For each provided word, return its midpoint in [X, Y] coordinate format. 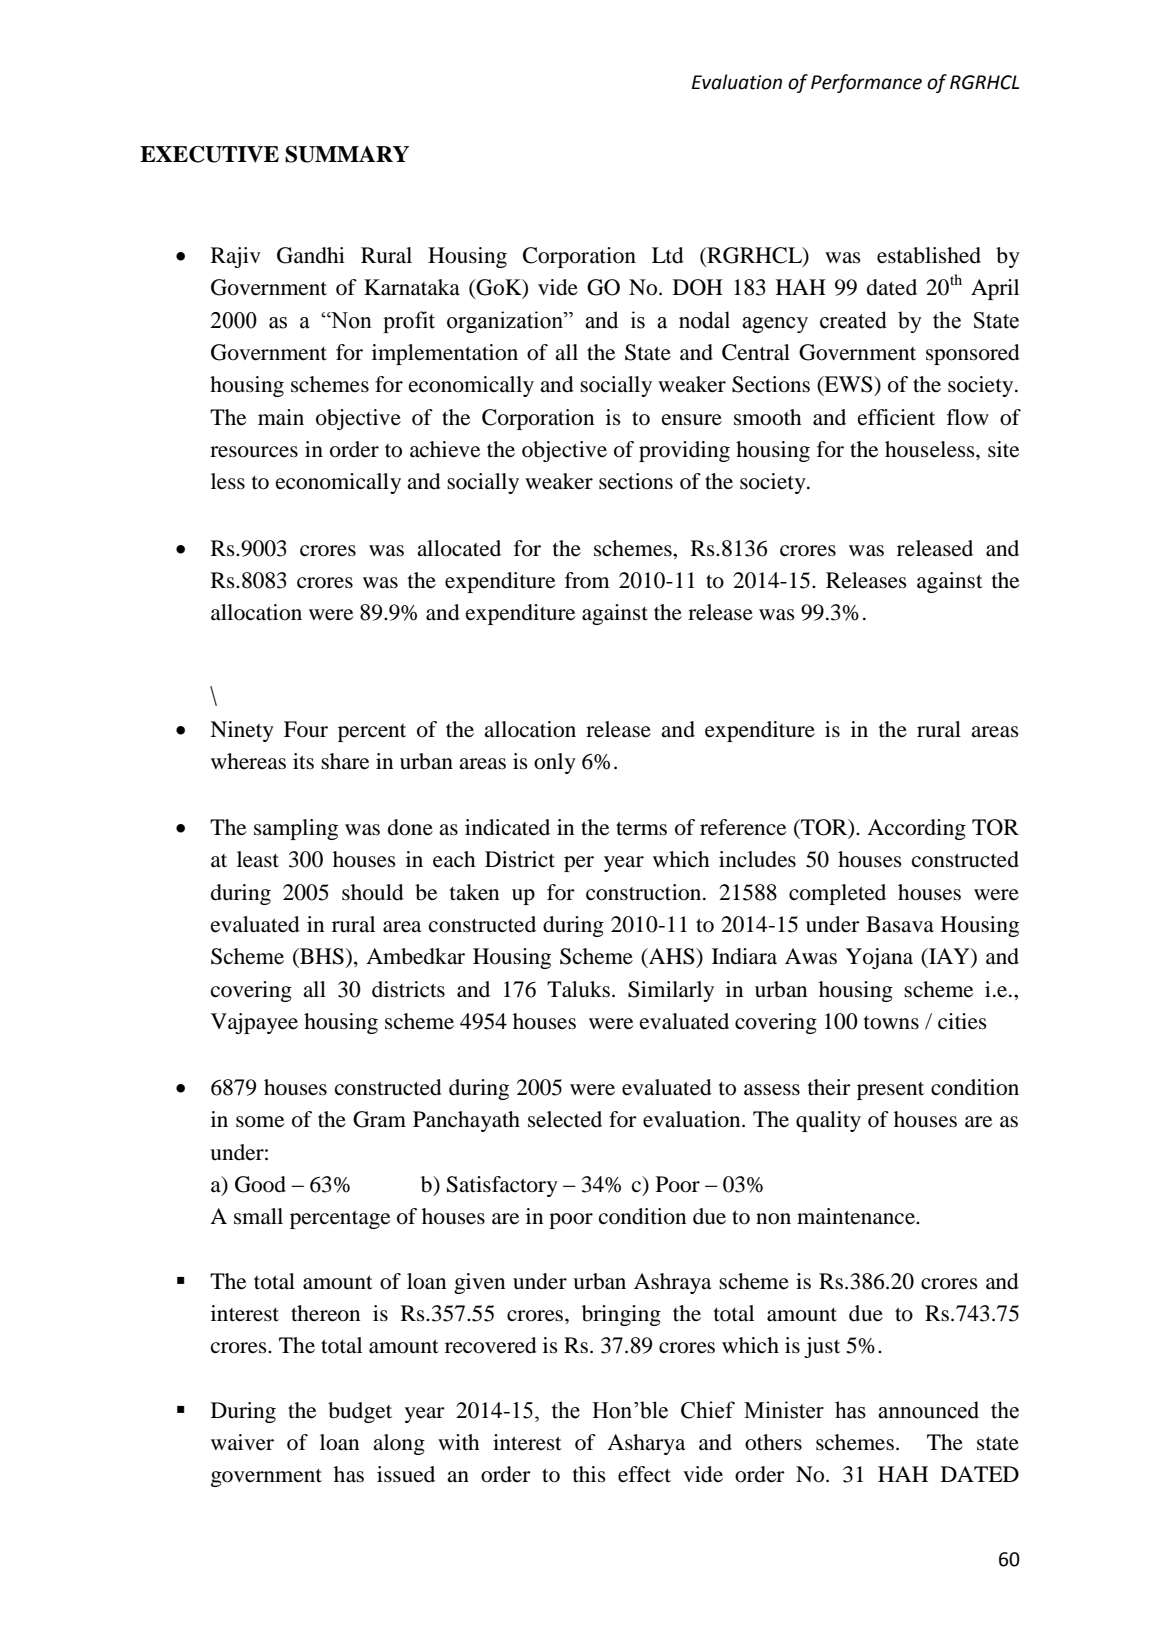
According [916, 829]
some [260, 1122]
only [555, 763]
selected [565, 1119]
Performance [866, 83]
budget [360, 1412]
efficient [896, 417]
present [890, 1091]
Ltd [668, 255]
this [589, 1474]
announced [928, 1410]
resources [254, 452]
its [303, 761]
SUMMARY [347, 154]
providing [684, 451]
